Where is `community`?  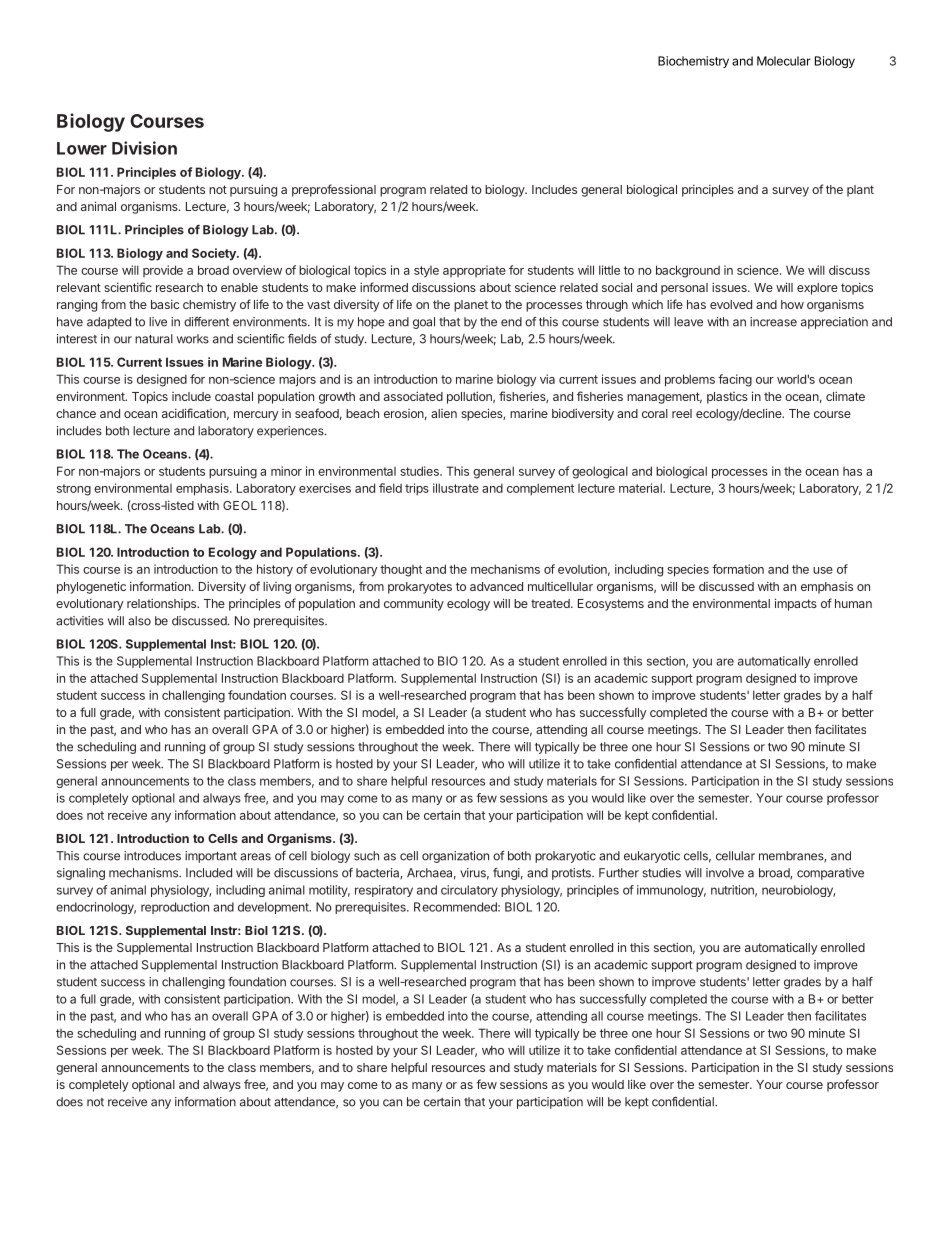
community is located at coordinates (414, 604).
